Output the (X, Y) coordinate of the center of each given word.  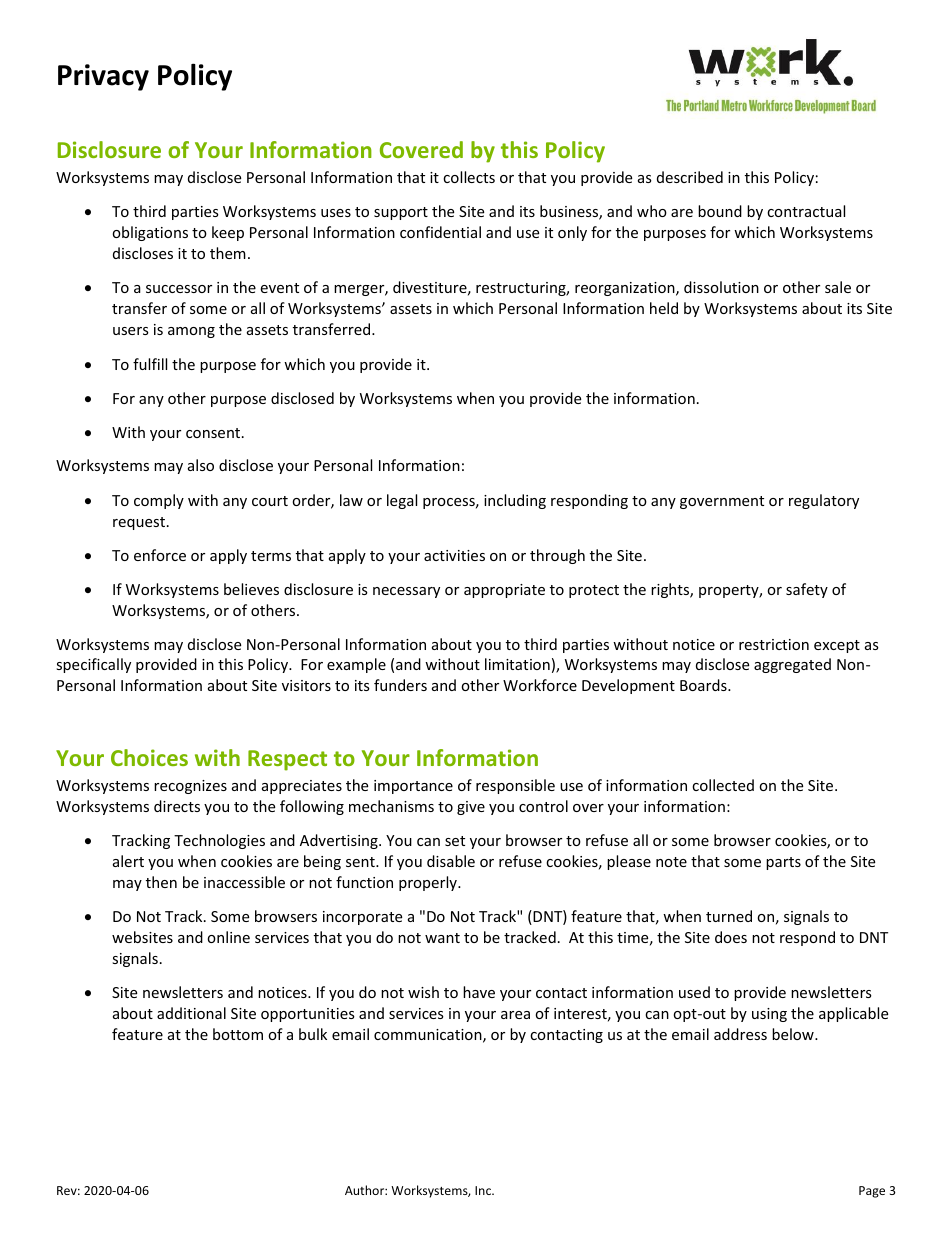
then (161, 882)
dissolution (721, 287)
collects (469, 177)
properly (429, 883)
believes (251, 589)
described (690, 177)
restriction (774, 644)
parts (783, 863)
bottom (238, 1034)
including (515, 501)
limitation (517, 664)
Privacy (103, 77)
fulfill (150, 364)
